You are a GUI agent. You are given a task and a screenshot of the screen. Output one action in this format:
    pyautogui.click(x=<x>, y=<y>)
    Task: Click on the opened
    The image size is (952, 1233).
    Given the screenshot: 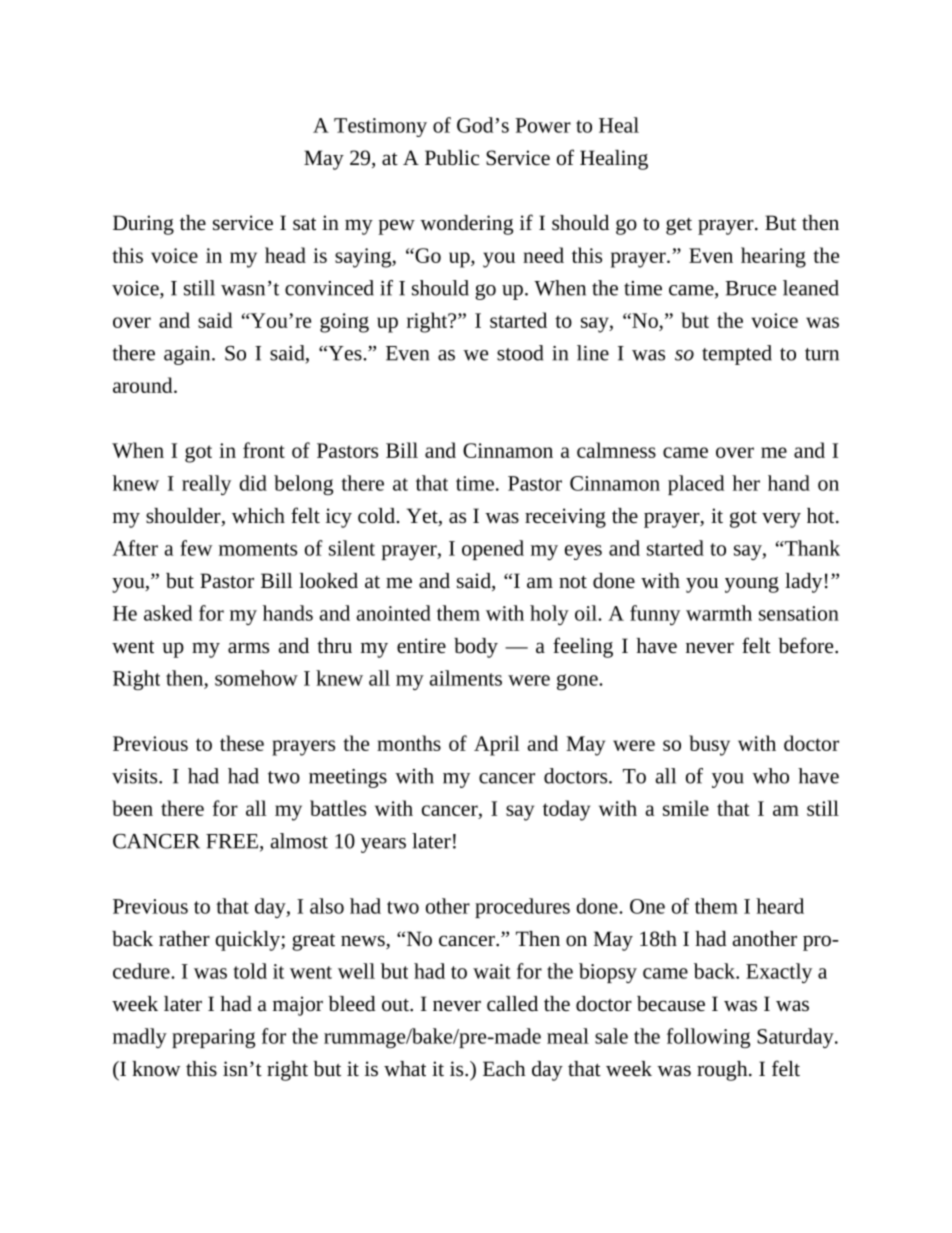 What is the action you would take?
    pyautogui.click(x=493, y=550)
